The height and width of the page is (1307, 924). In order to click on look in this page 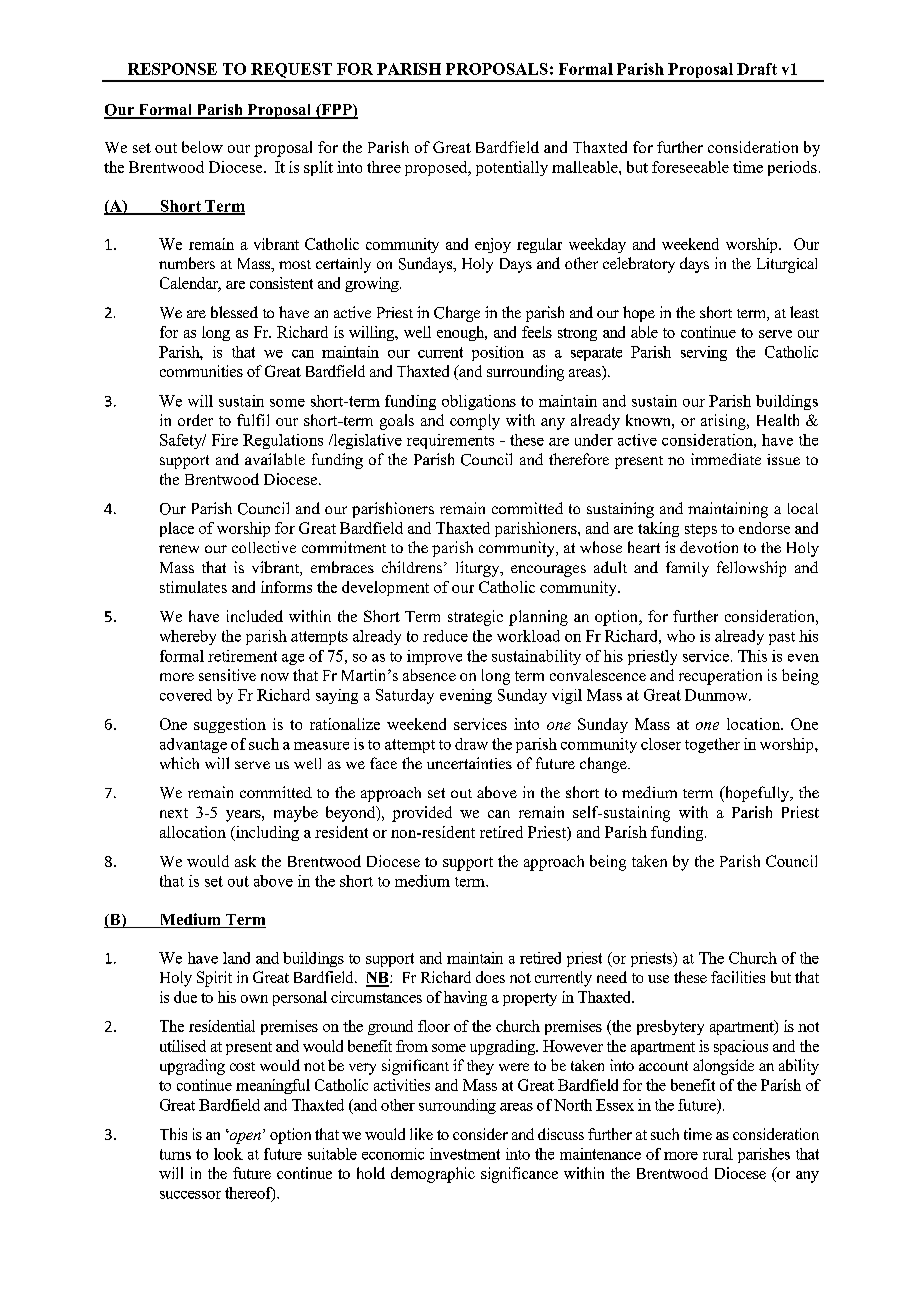, I will do `click(228, 1154)`.
